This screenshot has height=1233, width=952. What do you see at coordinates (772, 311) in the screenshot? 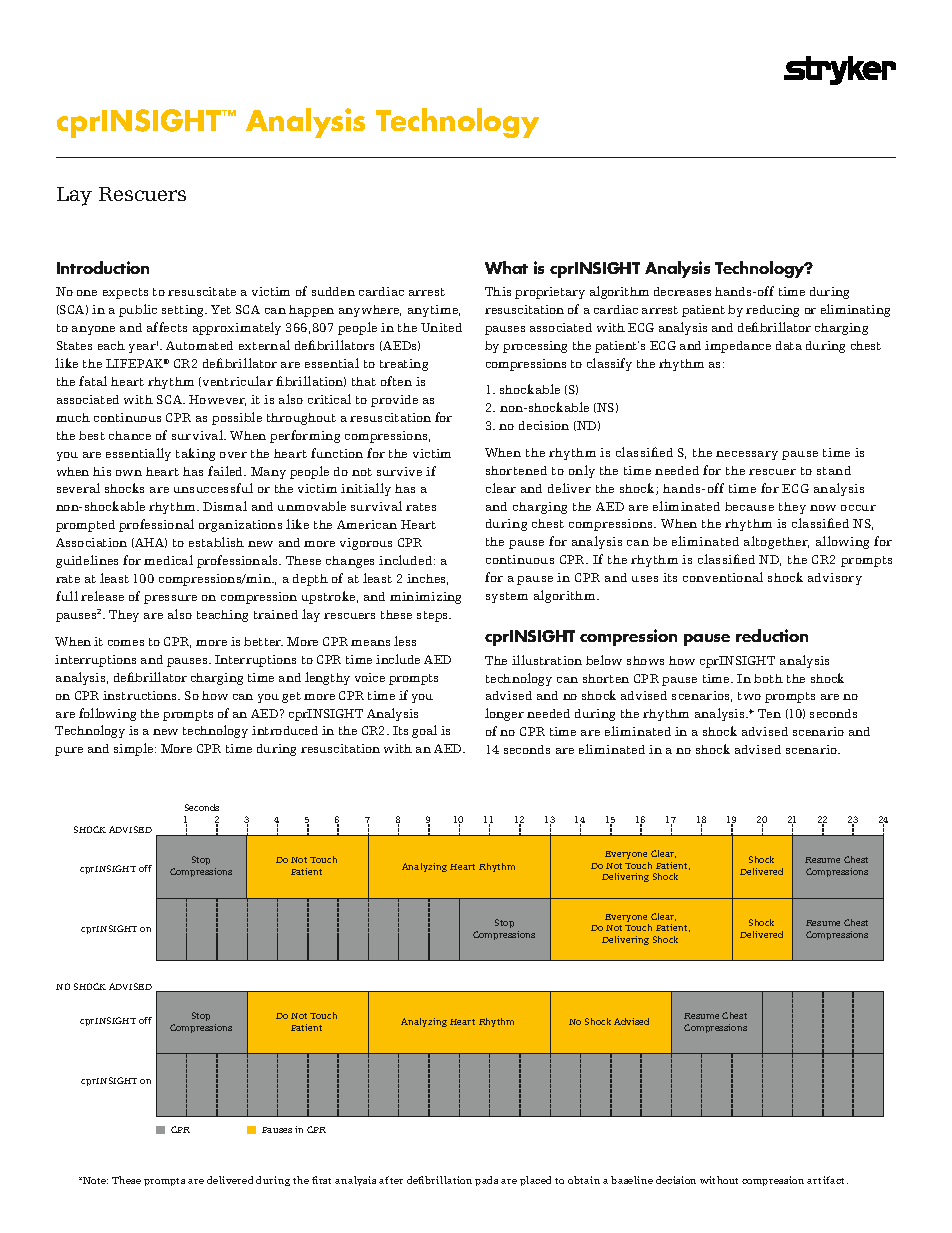
I see `reducing` at bounding box center [772, 311].
